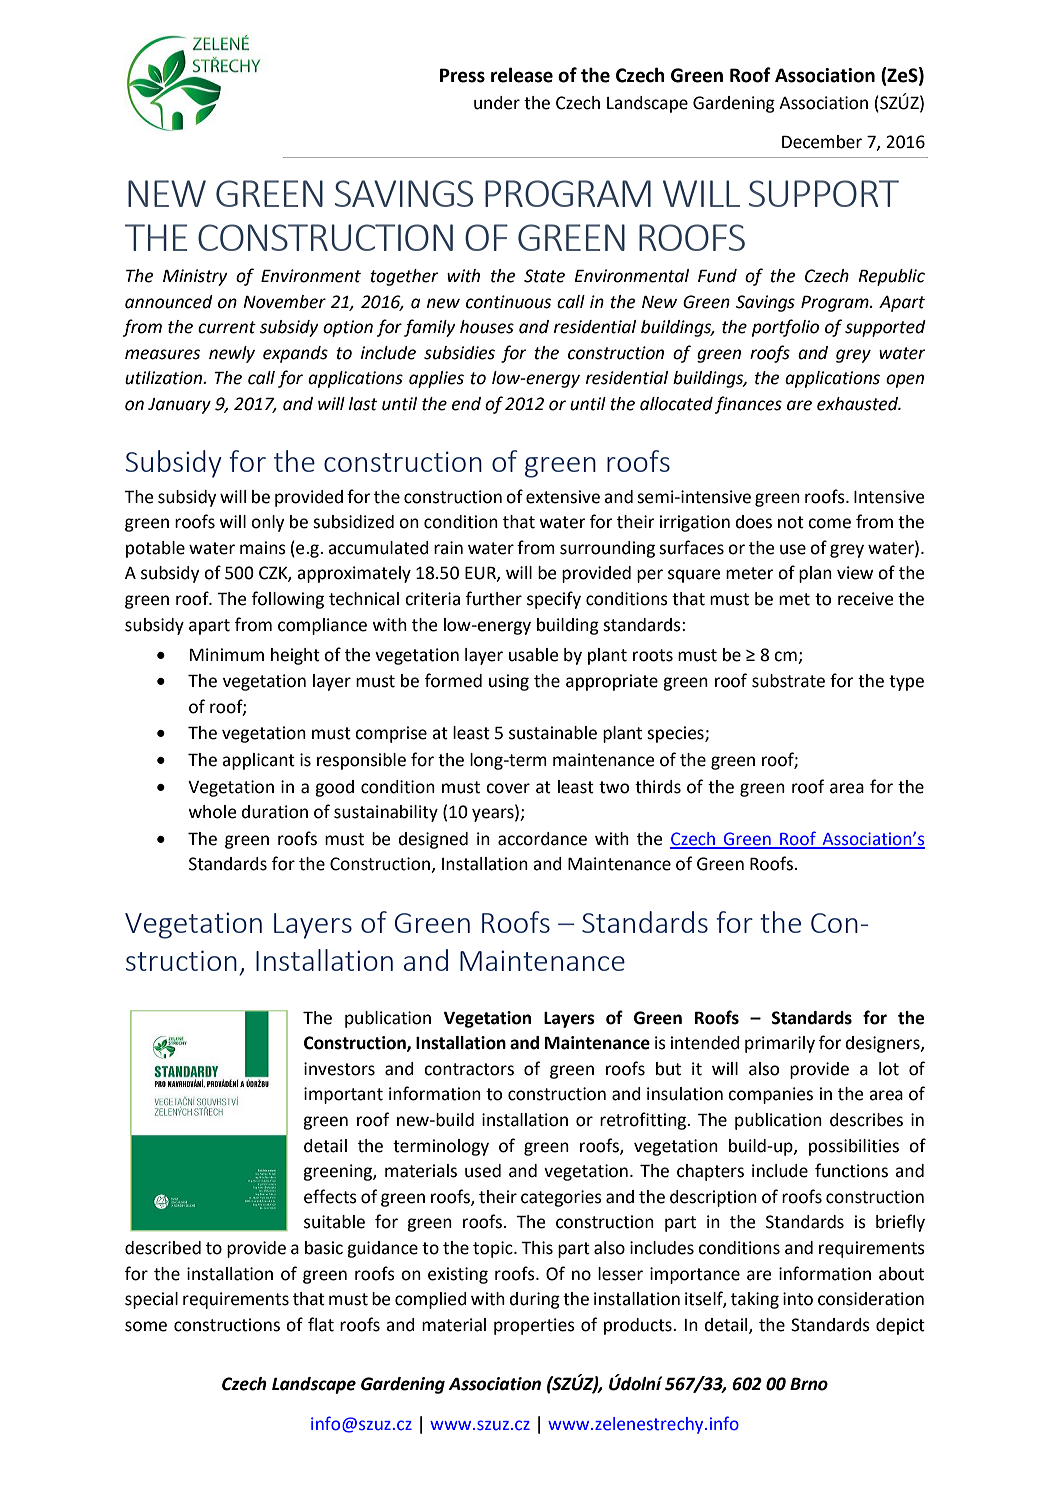 The image size is (1050, 1486). What do you see at coordinates (497, 103) in the screenshot?
I see `under` at bounding box center [497, 103].
